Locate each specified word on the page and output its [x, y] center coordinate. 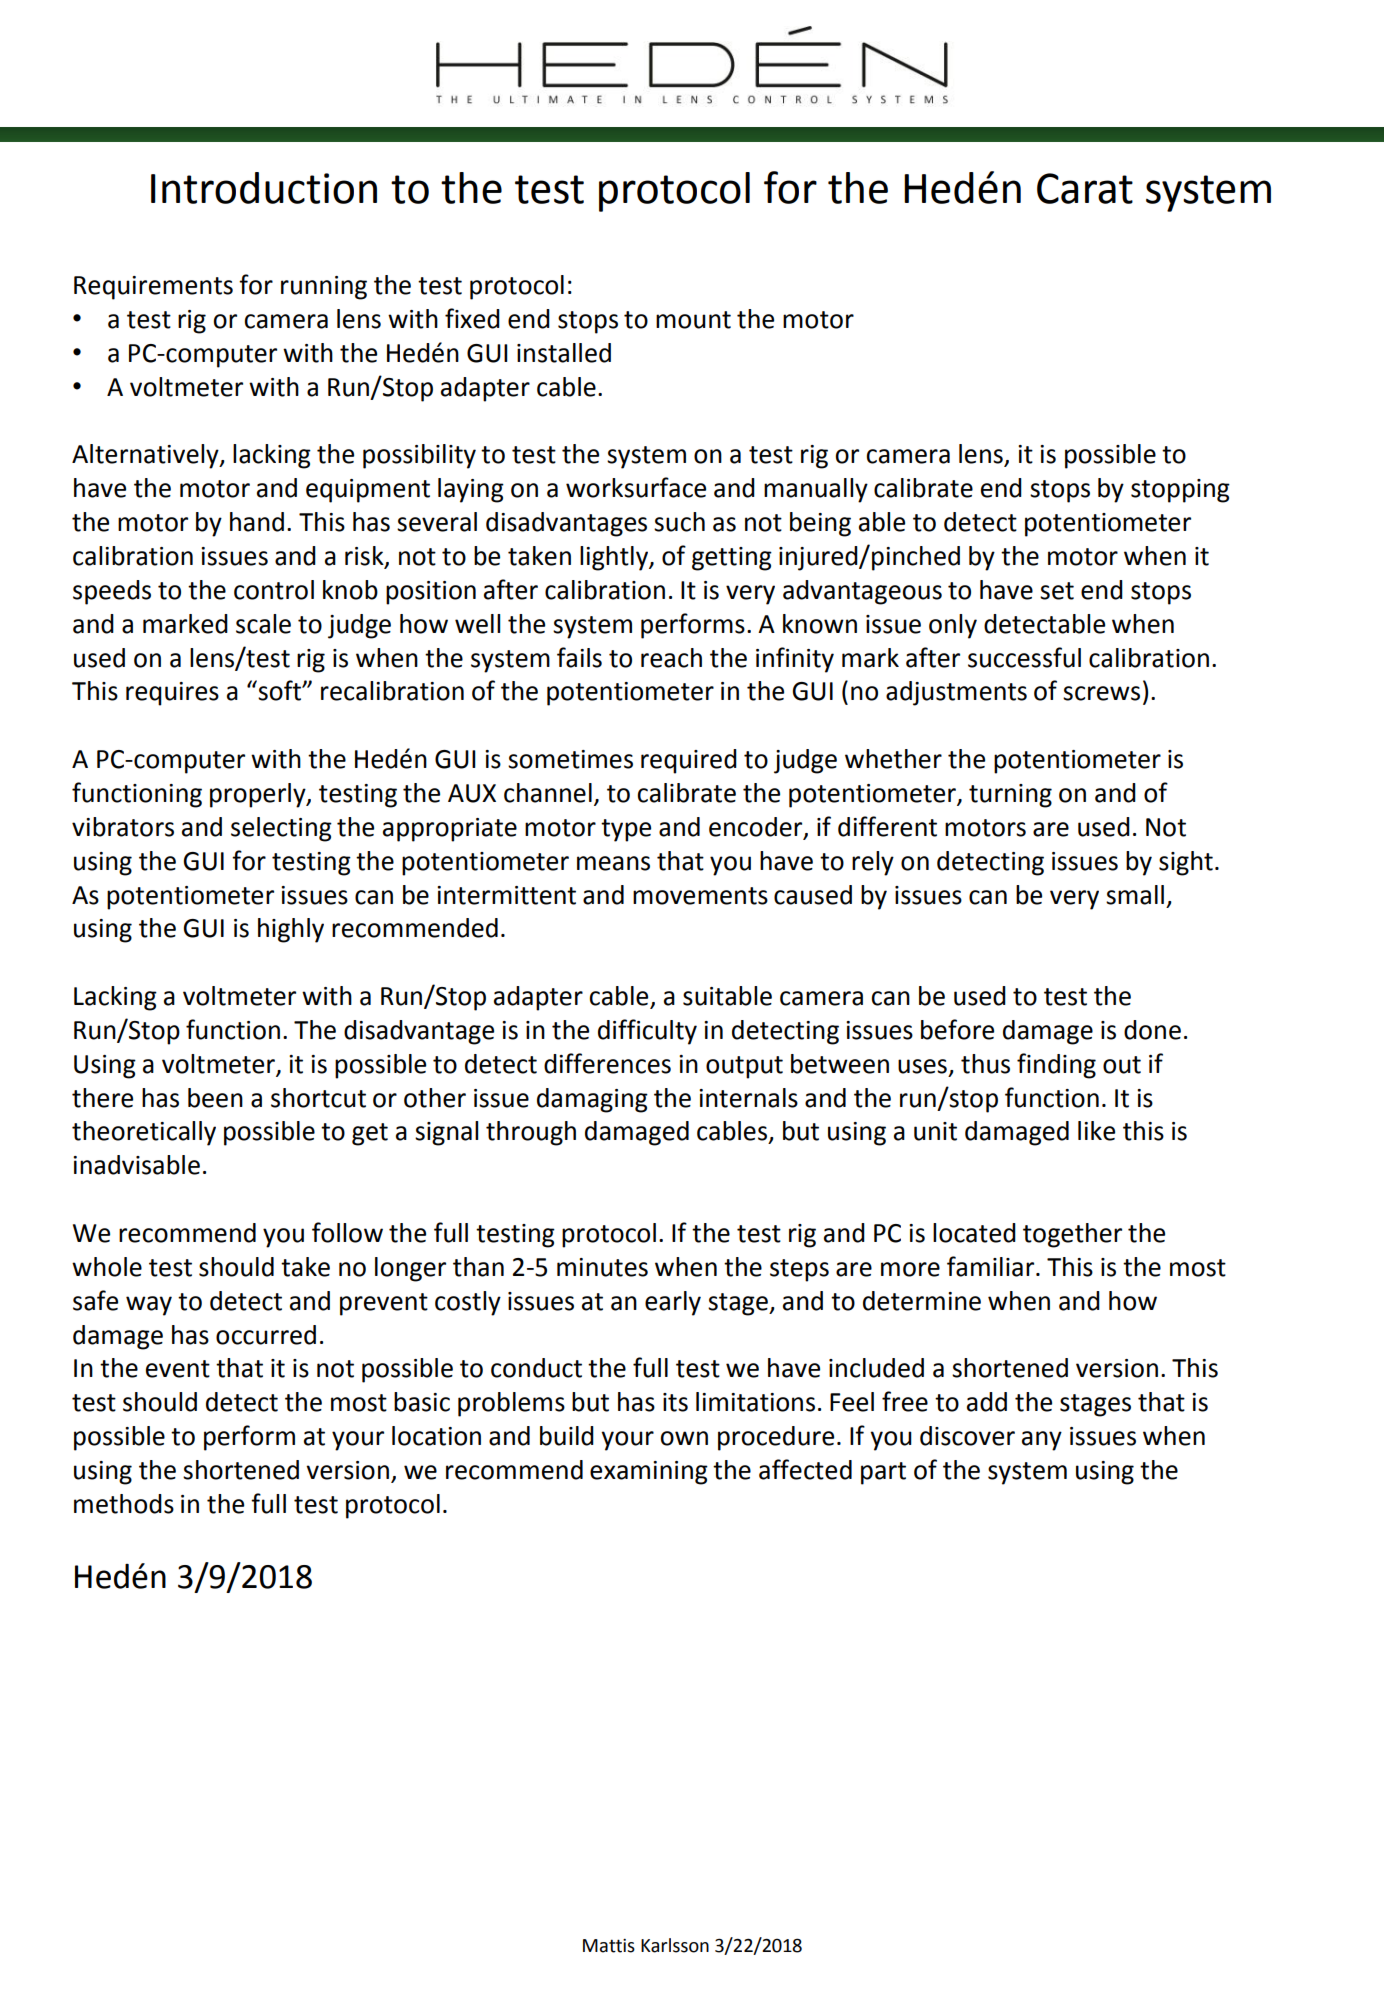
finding [1056, 1066]
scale [263, 624]
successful [1024, 657]
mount [693, 320]
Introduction [264, 188]
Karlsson [675, 1945]
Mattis [609, 1946]
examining [649, 1473]
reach [671, 658]
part [883, 1473]
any [1042, 1441]
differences [607, 1063]
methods [124, 1504]
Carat [1085, 188]
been [215, 1098]
